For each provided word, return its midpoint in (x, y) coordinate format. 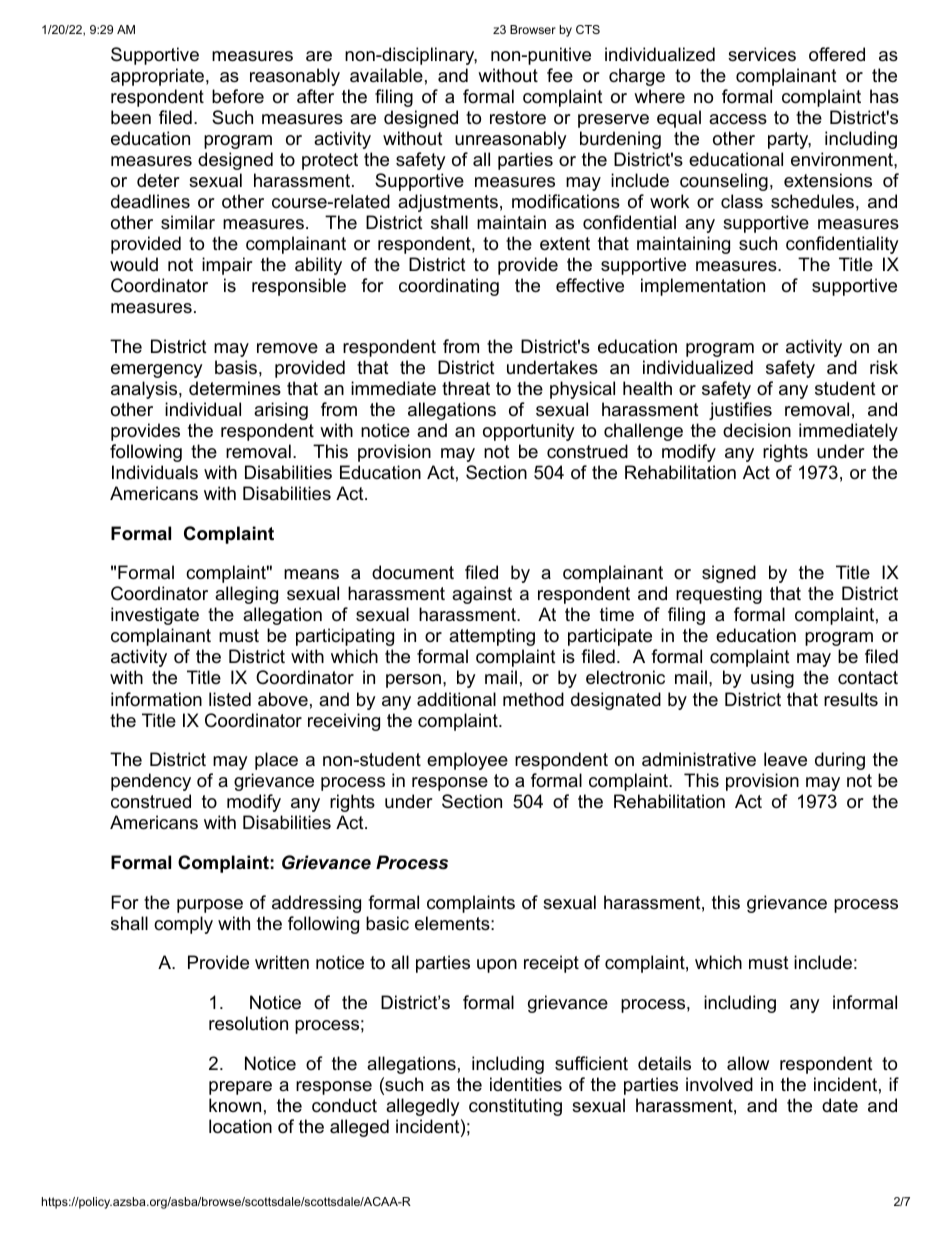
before (238, 96)
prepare (240, 1088)
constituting (515, 1107)
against (482, 595)
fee (560, 75)
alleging (246, 595)
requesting (719, 595)
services (762, 54)
